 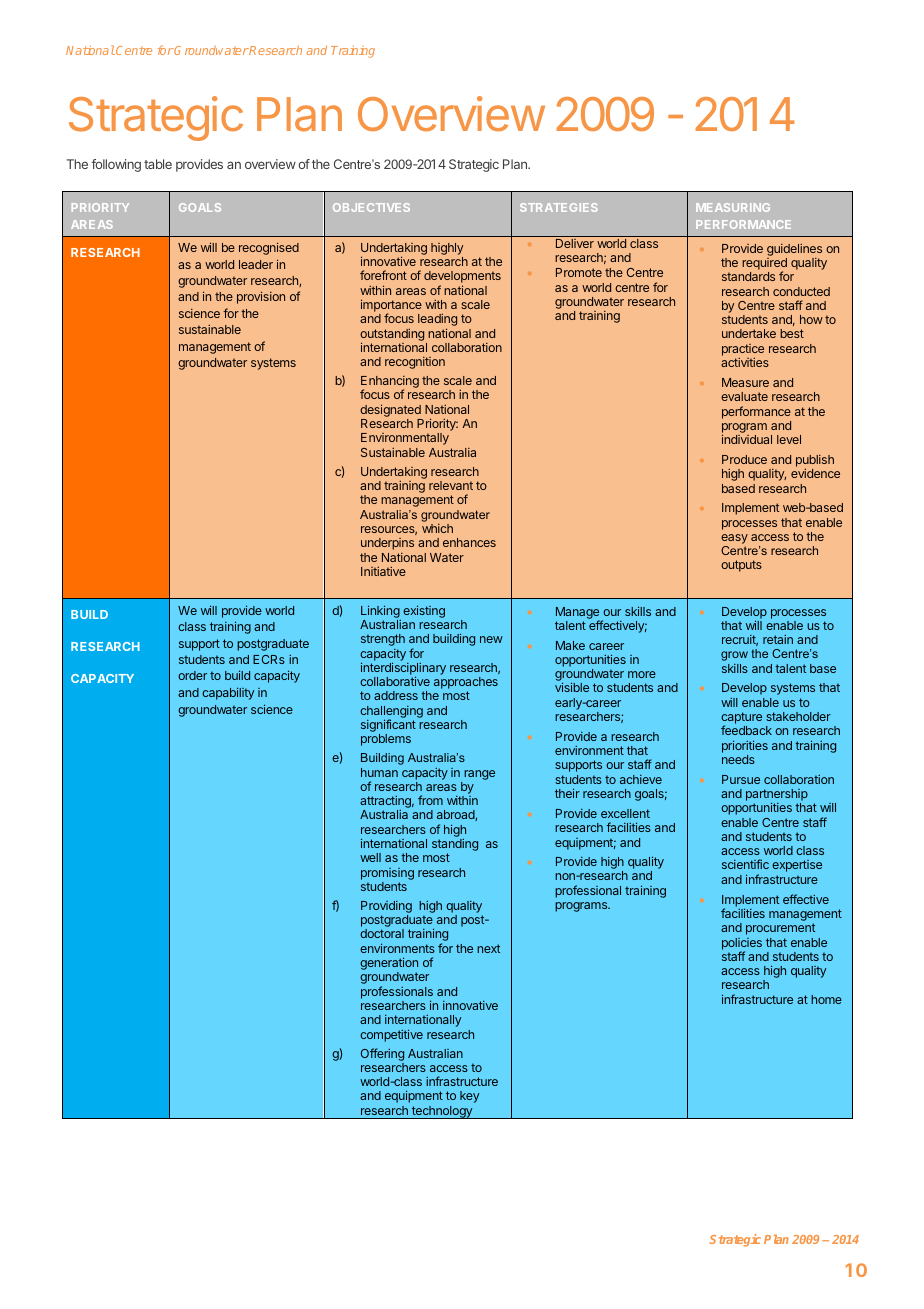 What do you see at coordinates (158, 164) in the screenshot?
I see `table` at bounding box center [158, 164].
